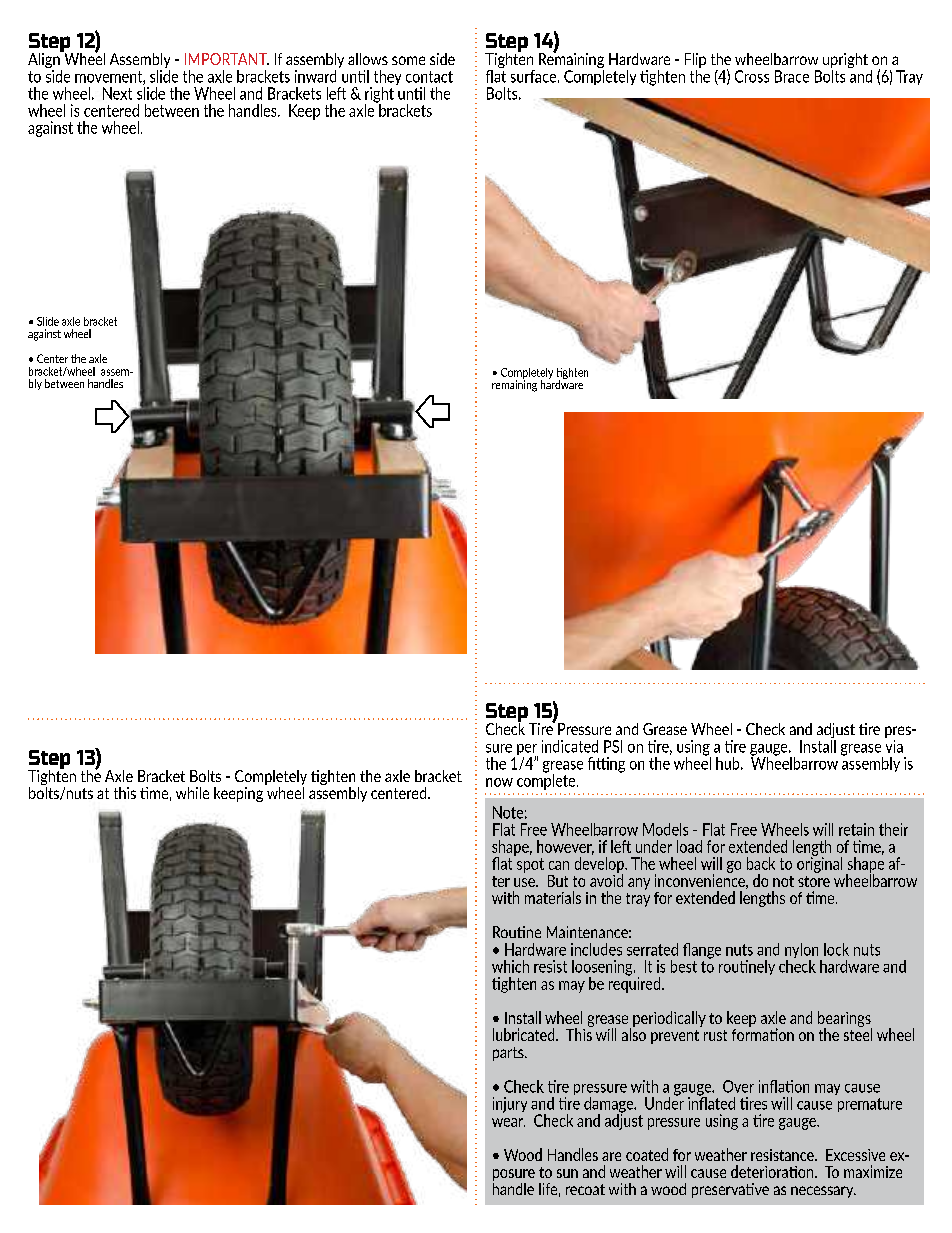 The image size is (952, 1233). I want to click on now, so click(499, 782).
